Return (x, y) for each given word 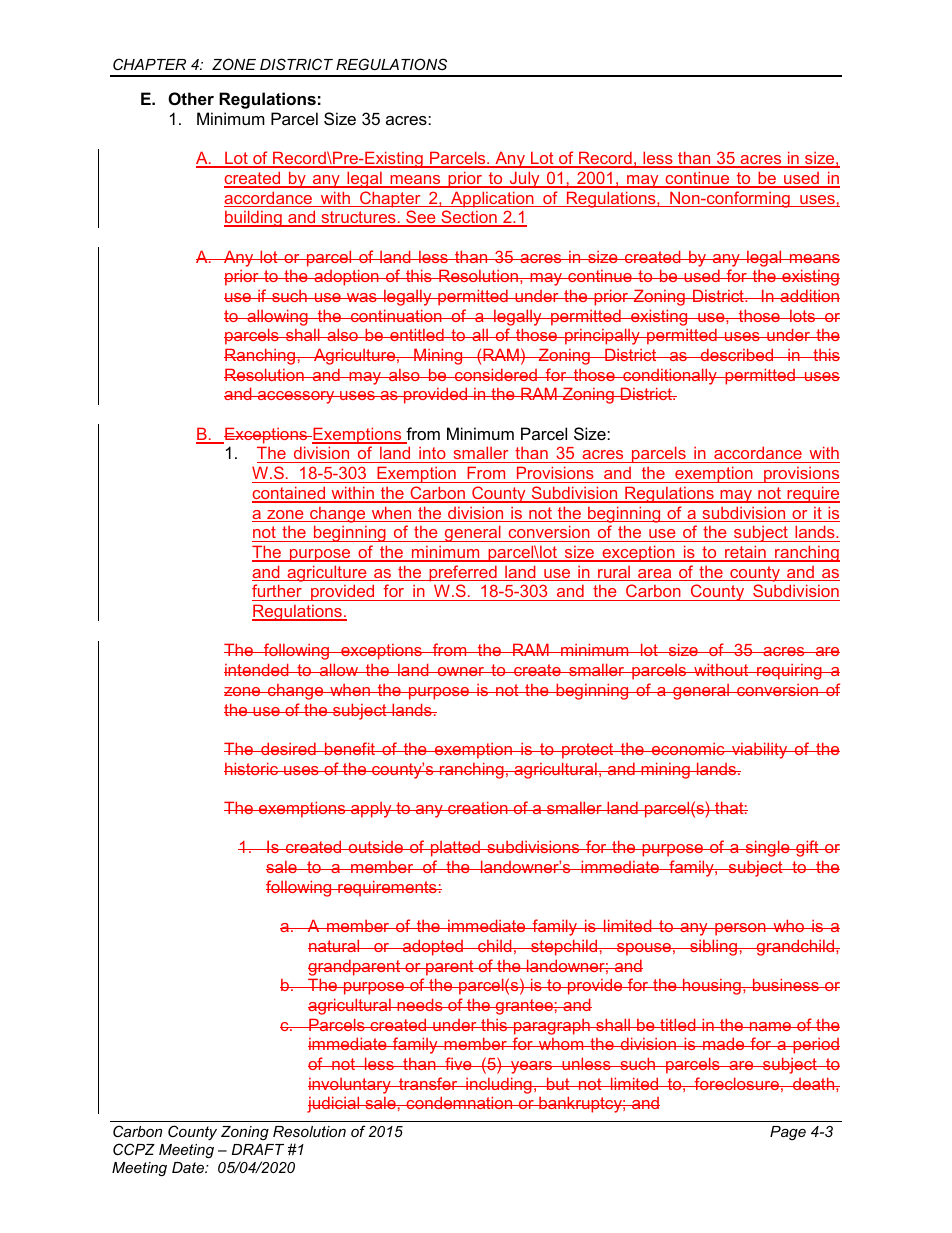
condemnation (459, 1102)
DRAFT (257, 1149)
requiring (789, 672)
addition (809, 295)
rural (614, 573)
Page (788, 1133)
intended (257, 669)
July (524, 179)
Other (191, 98)
